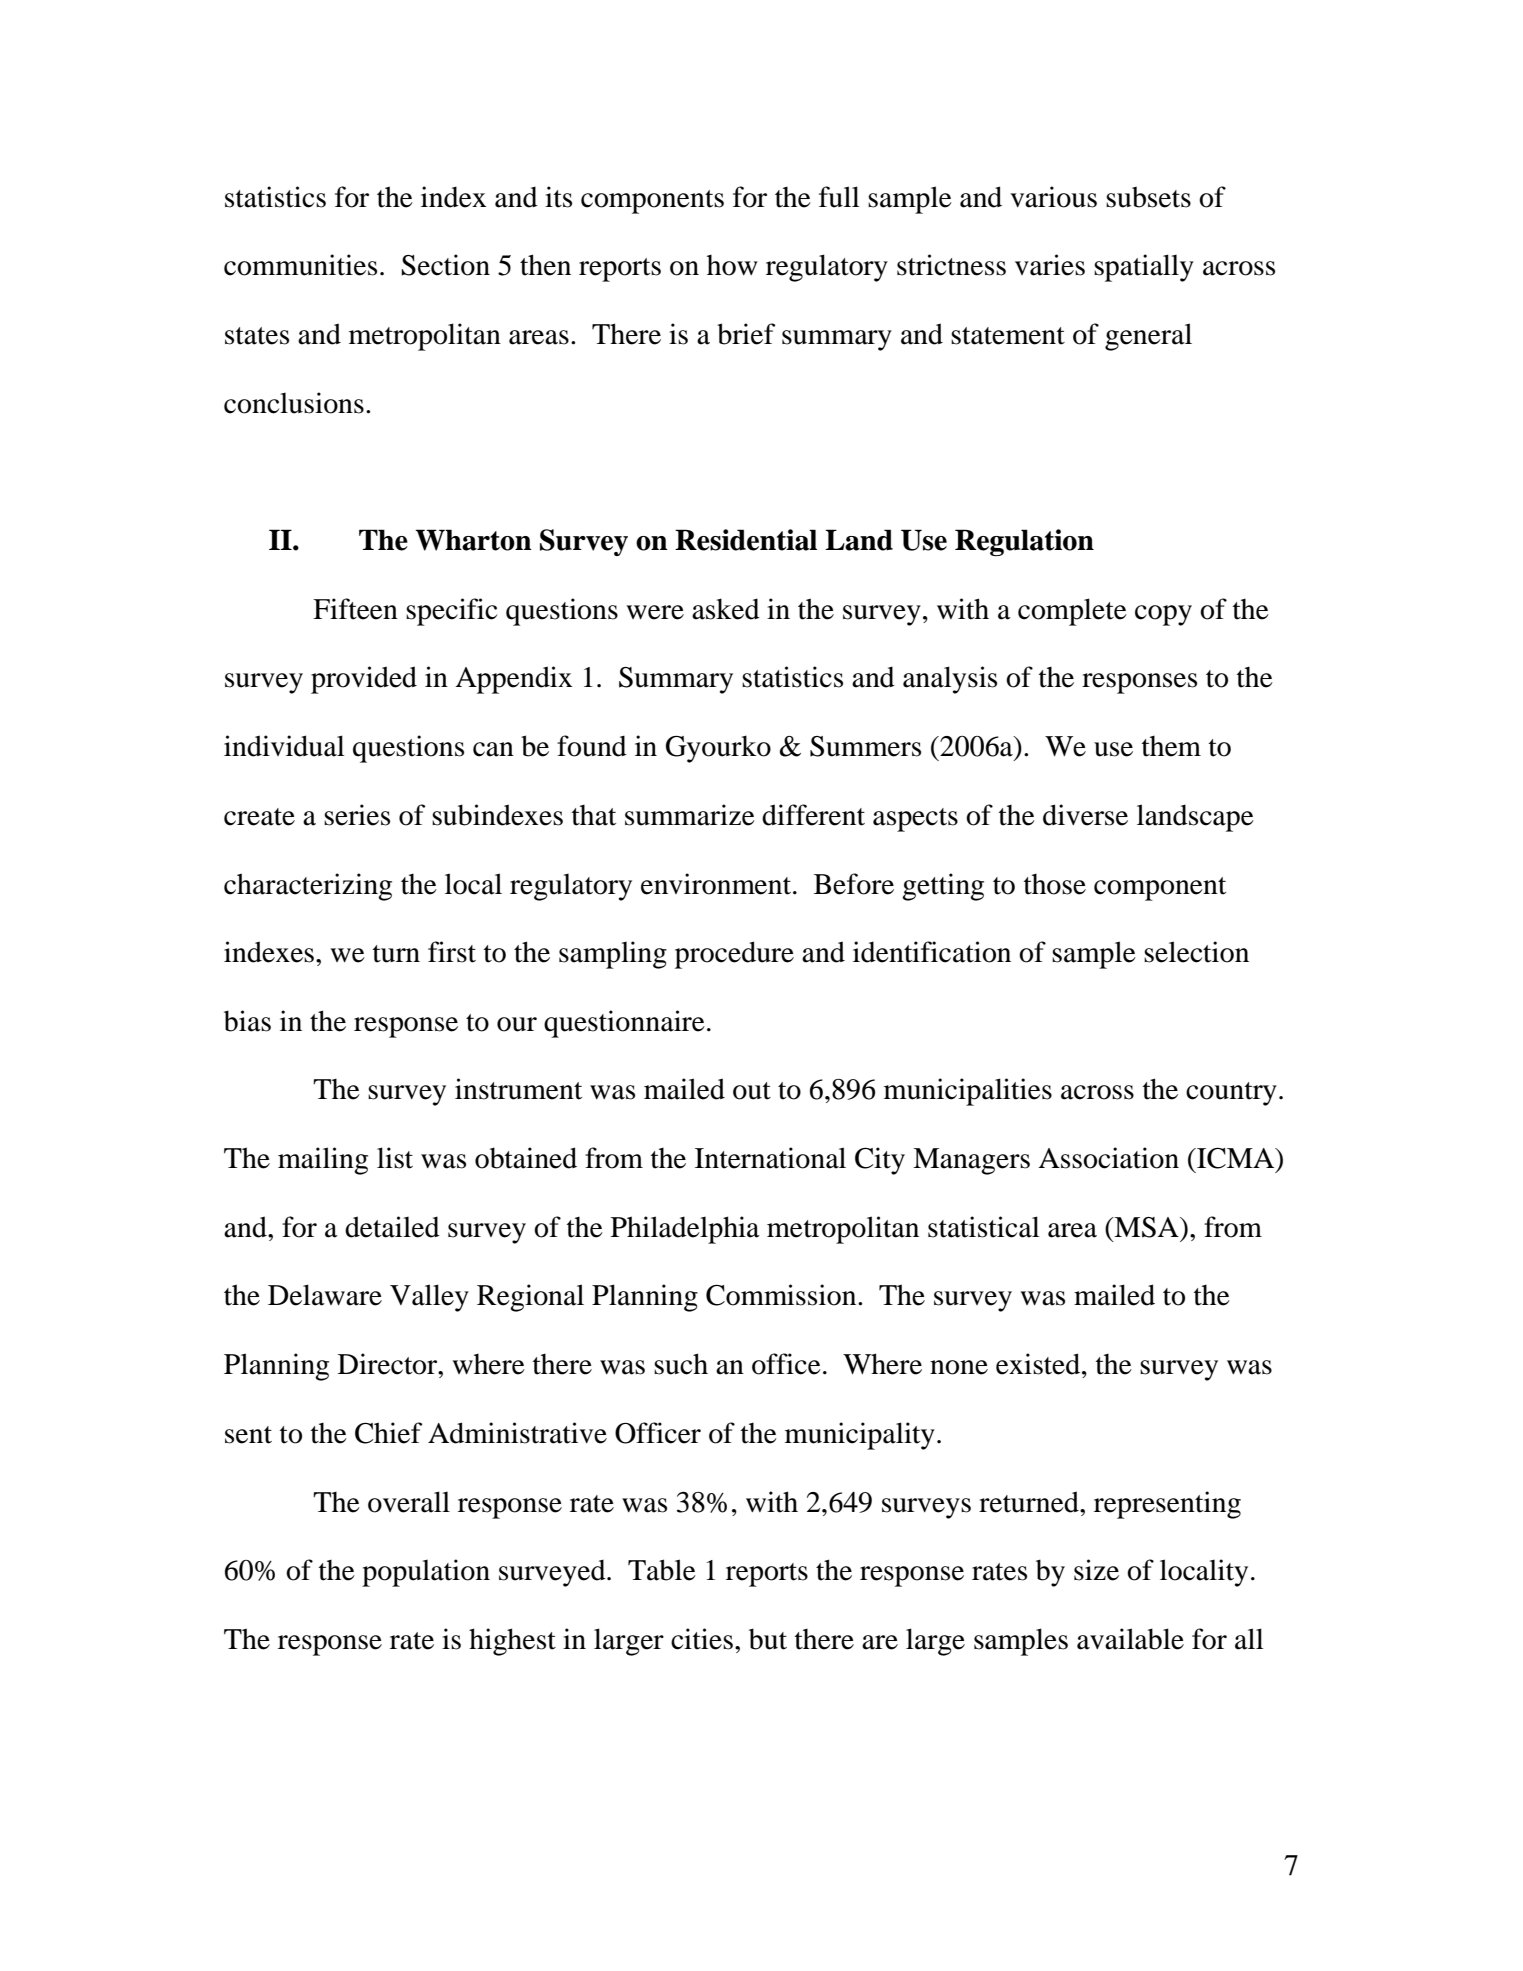  I want to click on spatially, so click(1144, 268).
